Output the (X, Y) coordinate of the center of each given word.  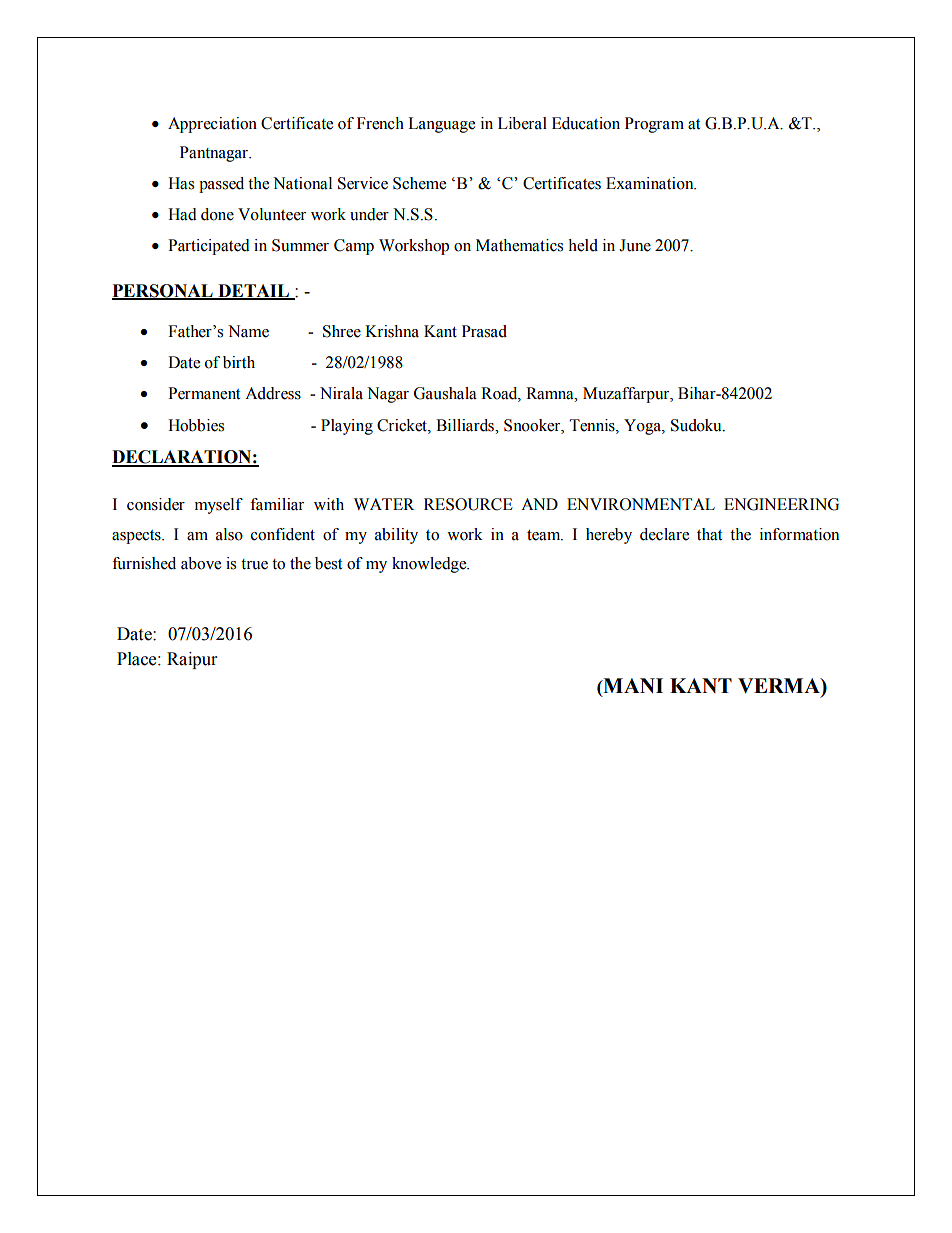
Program (654, 125)
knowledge (430, 565)
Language (441, 125)
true (254, 564)
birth (239, 362)
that (709, 534)
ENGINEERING (781, 504)
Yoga (643, 427)
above (201, 563)
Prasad (484, 331)
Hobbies (196, 425)
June (635, 245)
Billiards (466, 425)
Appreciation (212, 125)
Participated (209, 247)
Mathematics (519, 245)
